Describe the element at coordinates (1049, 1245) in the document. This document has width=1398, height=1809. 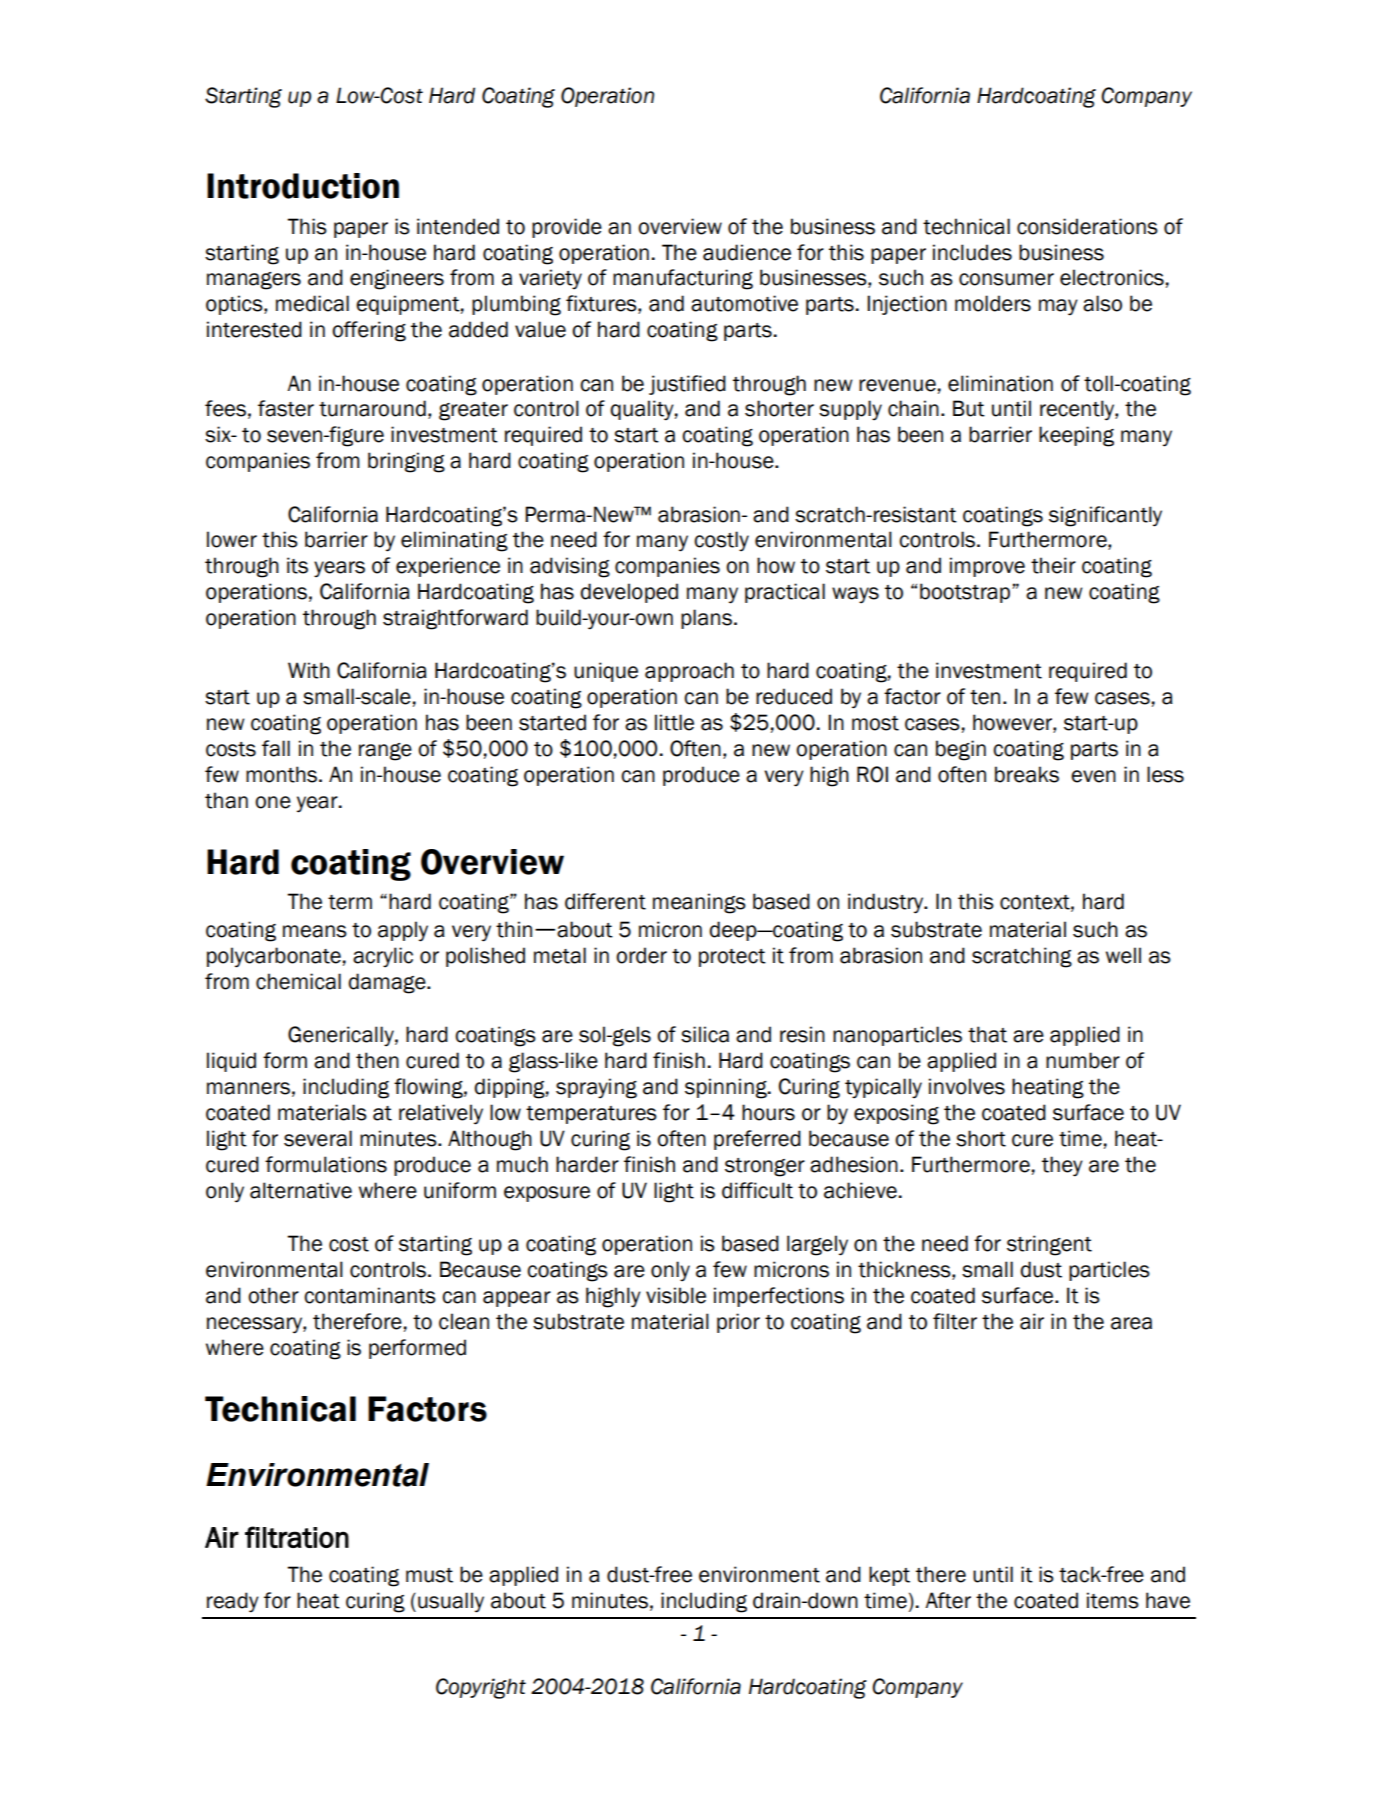
I see `stringent` at that location.
